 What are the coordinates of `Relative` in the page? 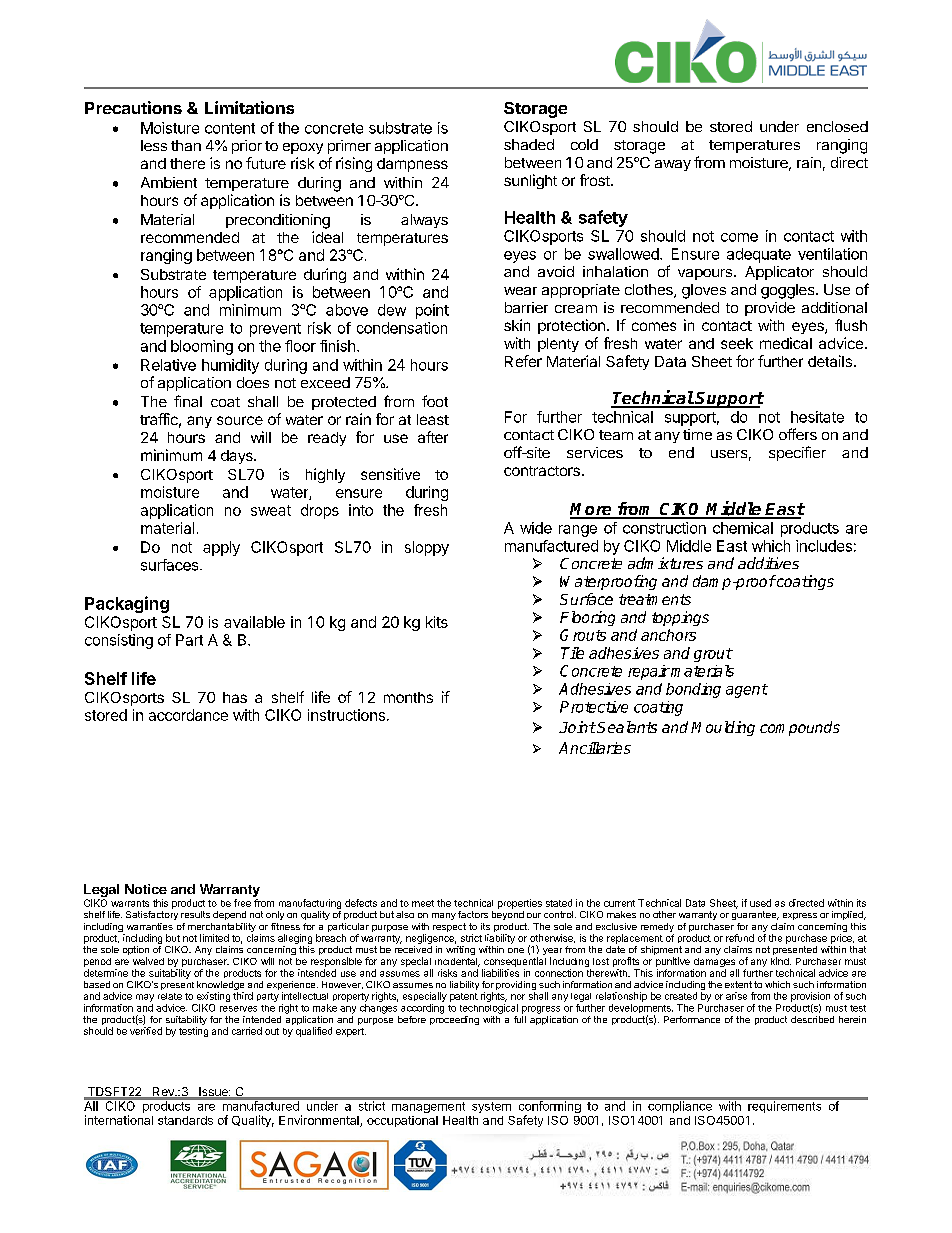 It's located at (168, 365).
